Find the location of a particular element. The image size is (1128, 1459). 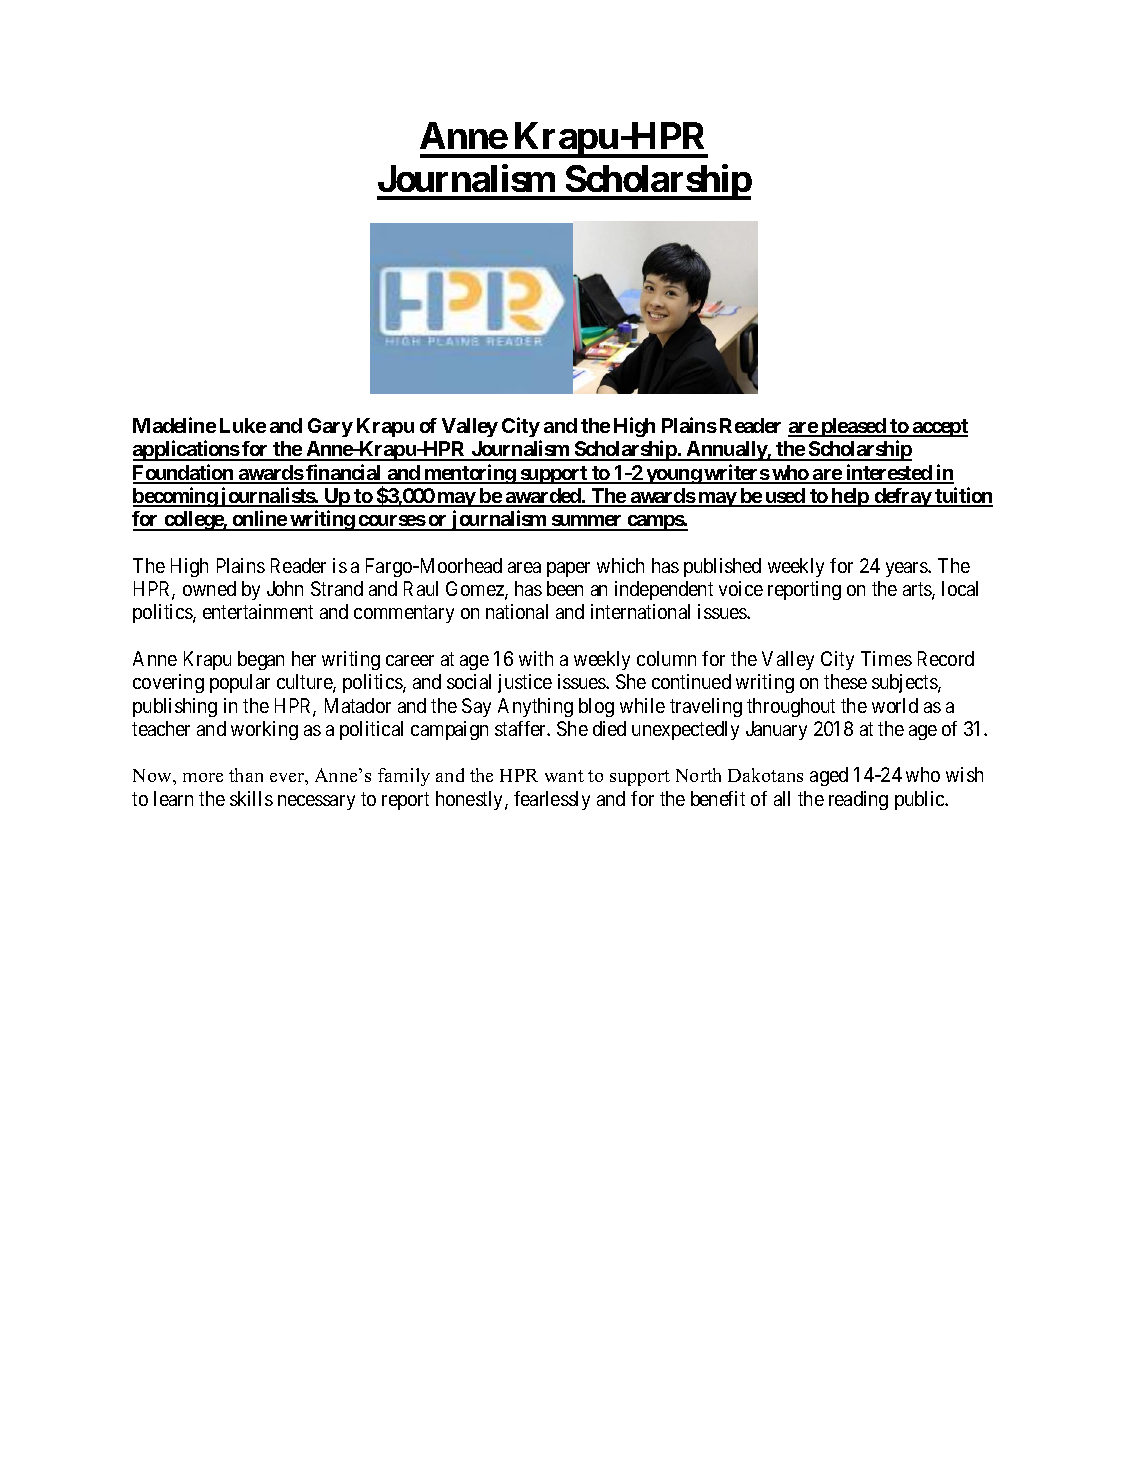

becoming is located at coordinates (176, 497).
